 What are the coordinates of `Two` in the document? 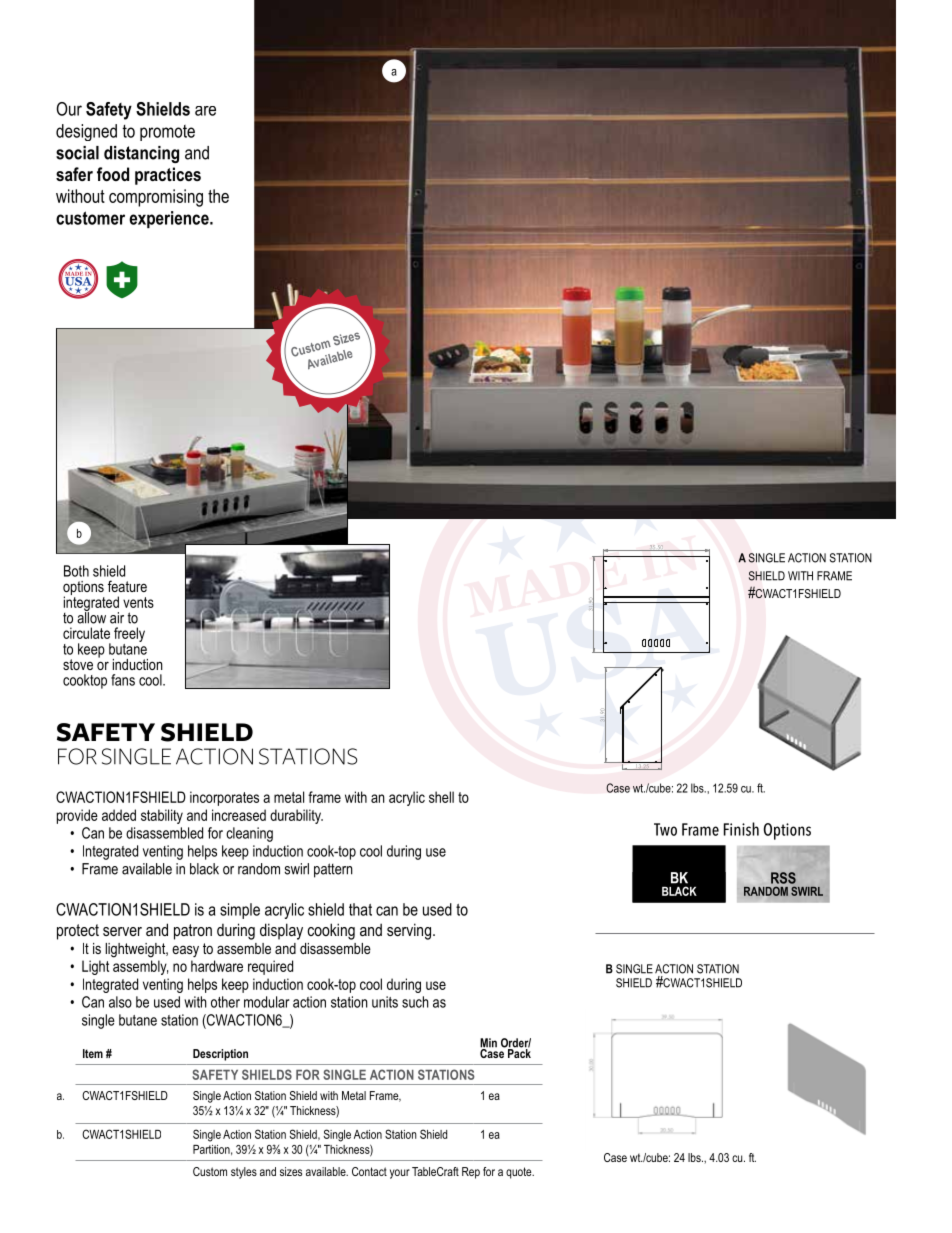 It's located at (665, 829).
